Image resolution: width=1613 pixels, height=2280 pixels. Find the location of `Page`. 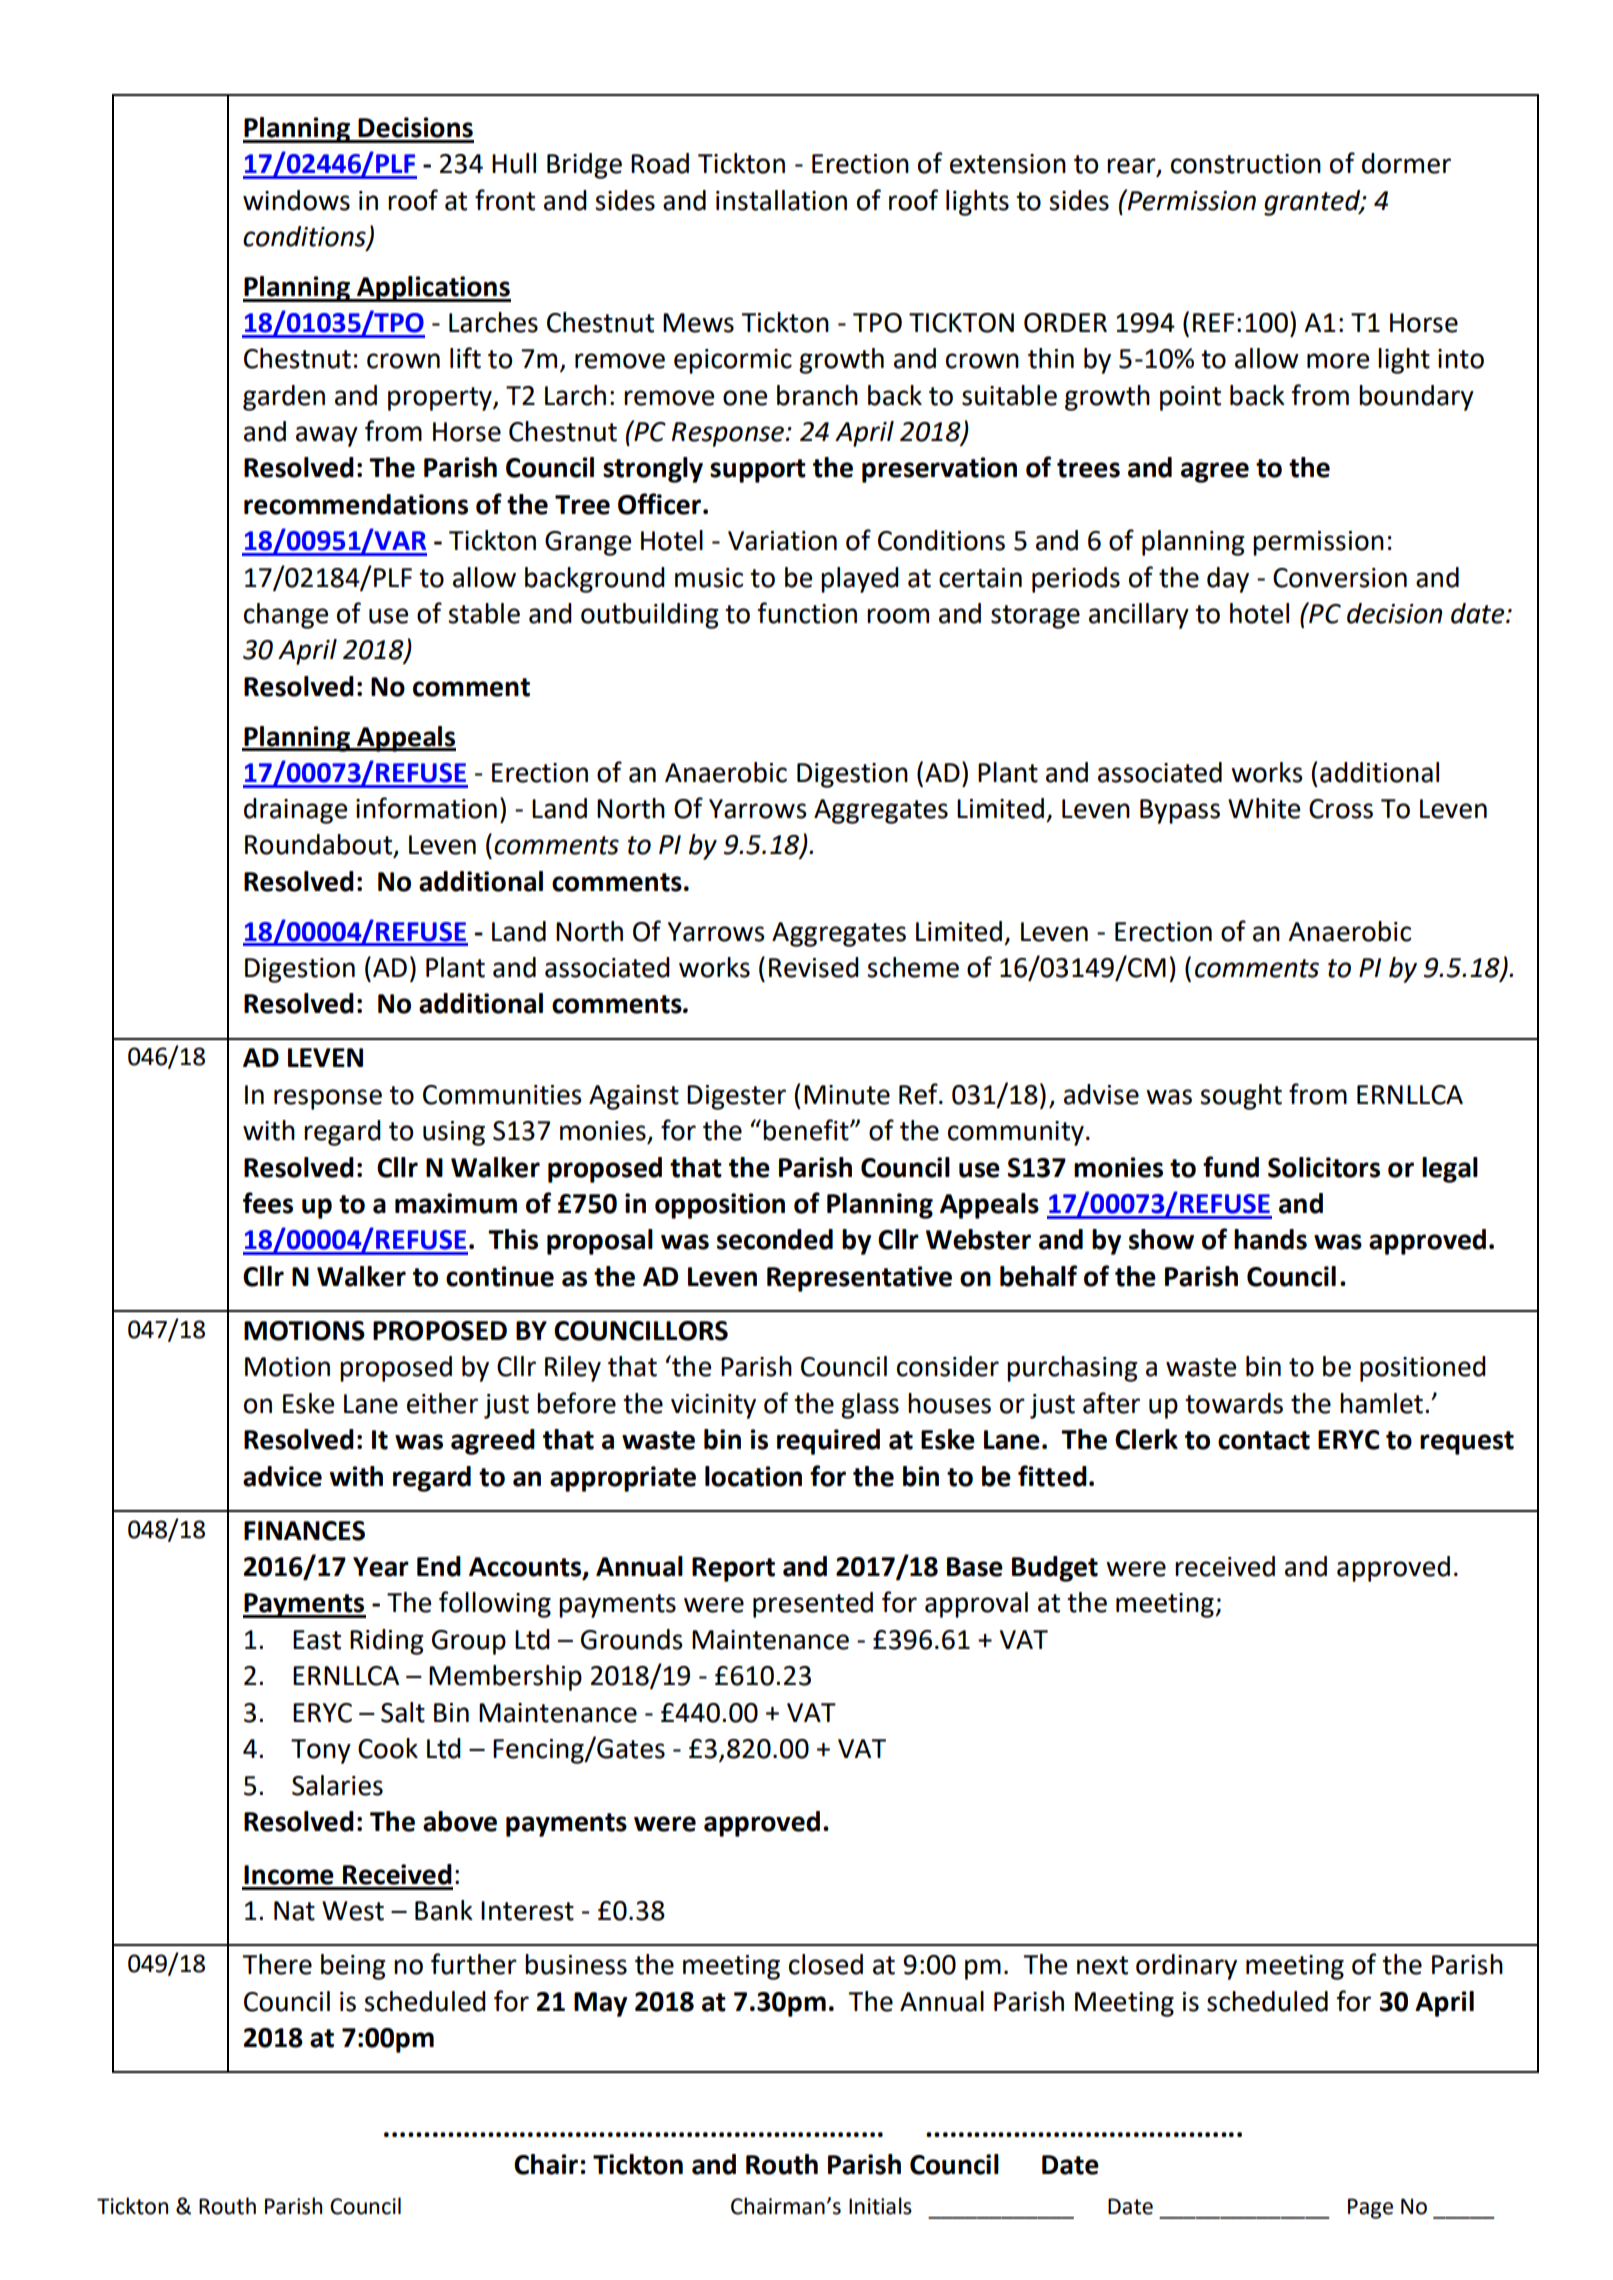

Page is located at coordinates (1370, 2208).
